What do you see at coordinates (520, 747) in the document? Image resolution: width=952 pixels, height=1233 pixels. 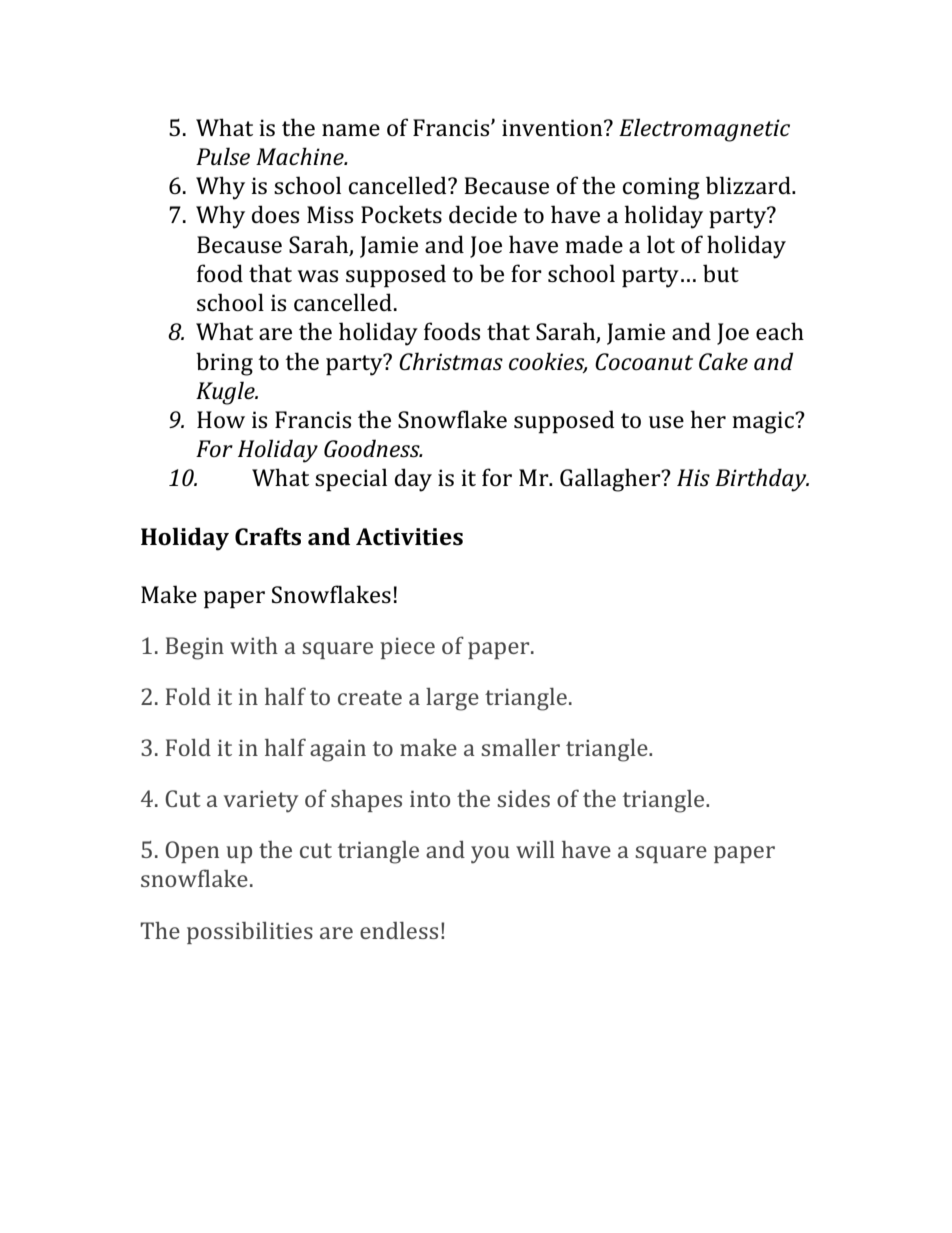 I see `smaller` at bounding box center [520, 747].
